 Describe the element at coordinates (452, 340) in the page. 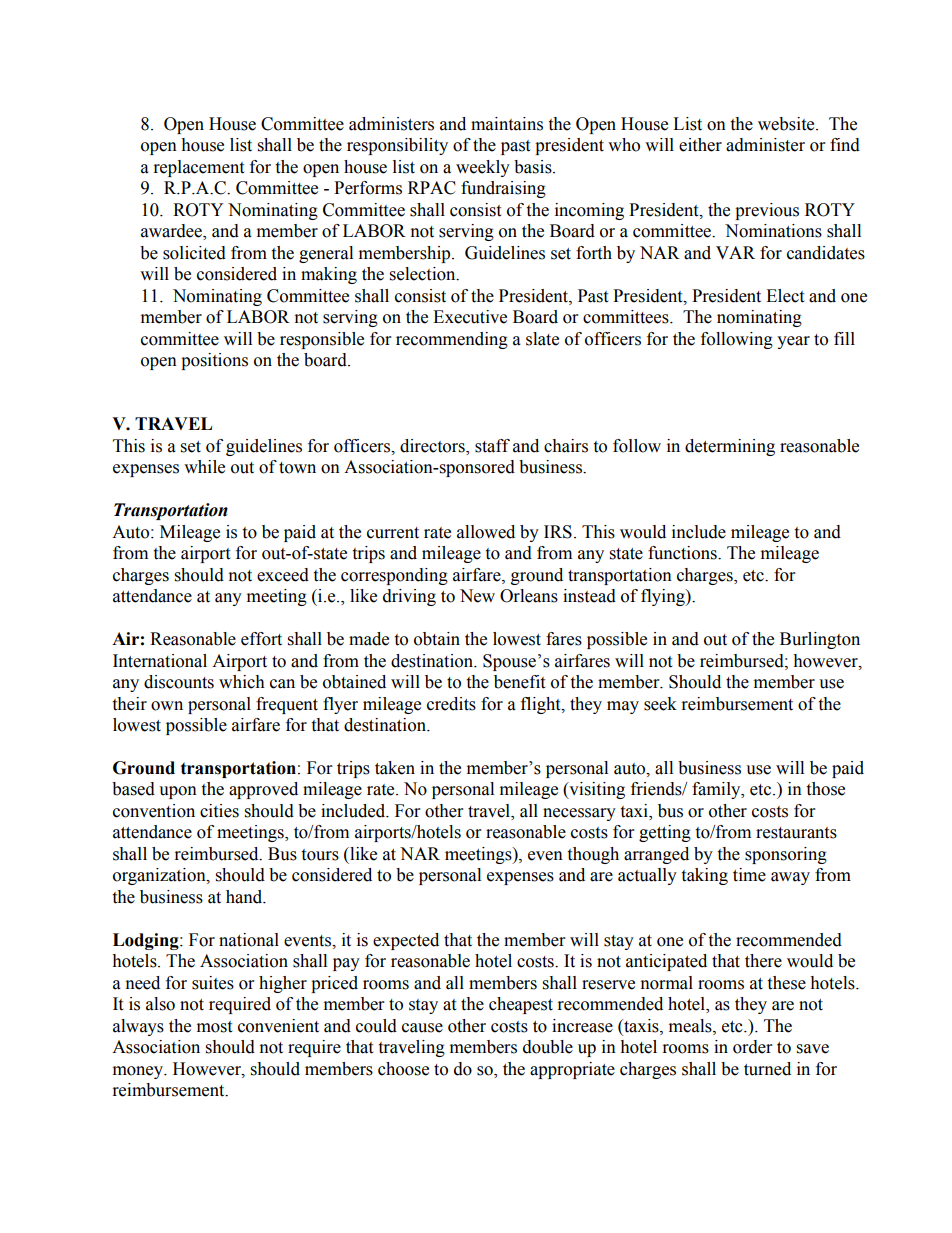

I see `recommending` at that location.
